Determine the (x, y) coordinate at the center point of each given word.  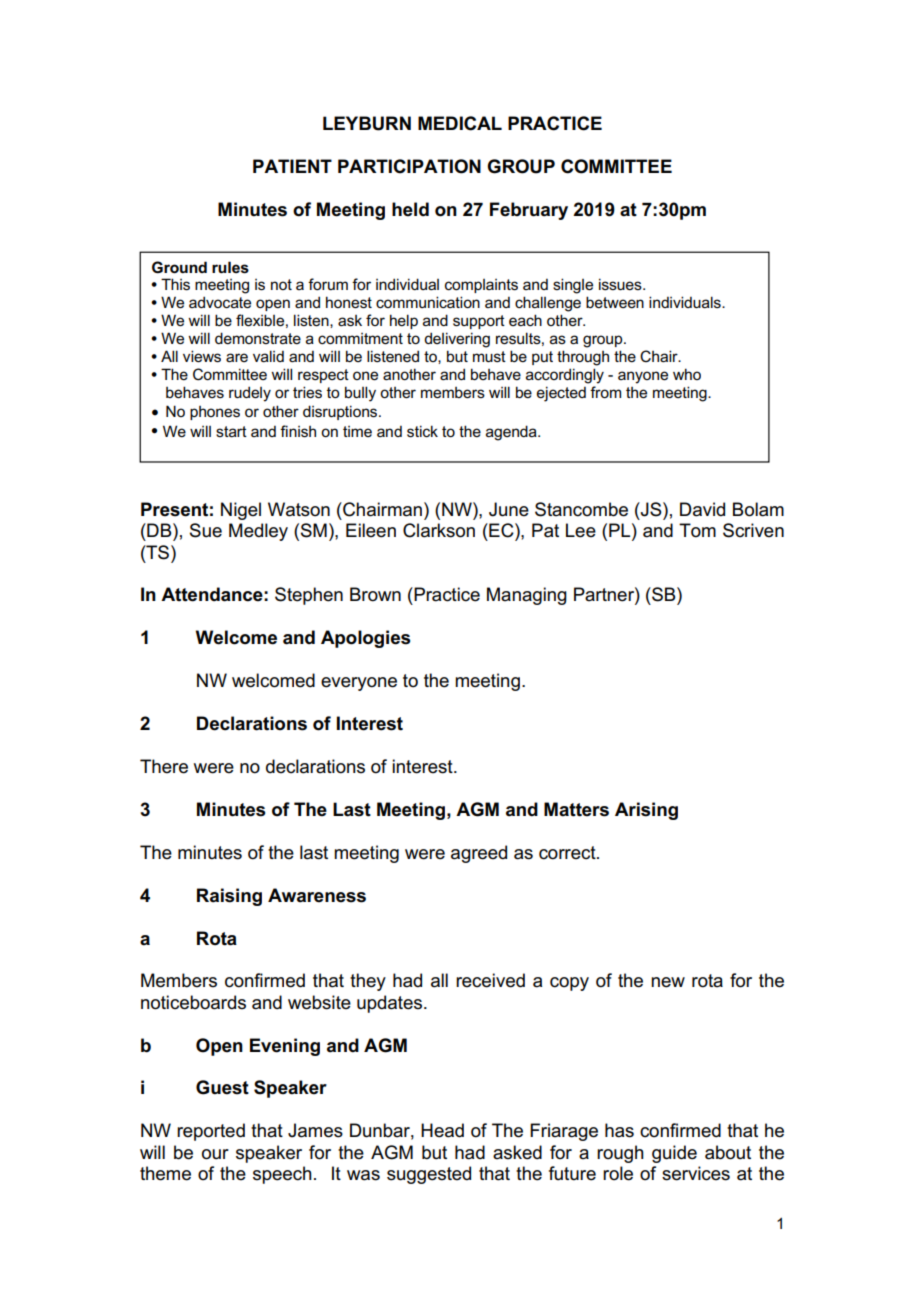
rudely (250, 394)
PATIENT (292, 166)
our (215, 1154)
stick (422, 431)
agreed (479, 854)
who (687, 374)
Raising (229, 897)
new (668, 982)
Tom (697, 530)
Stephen (309, 596)
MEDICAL (460, 123)
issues (621, 284)
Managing (527, 596)
